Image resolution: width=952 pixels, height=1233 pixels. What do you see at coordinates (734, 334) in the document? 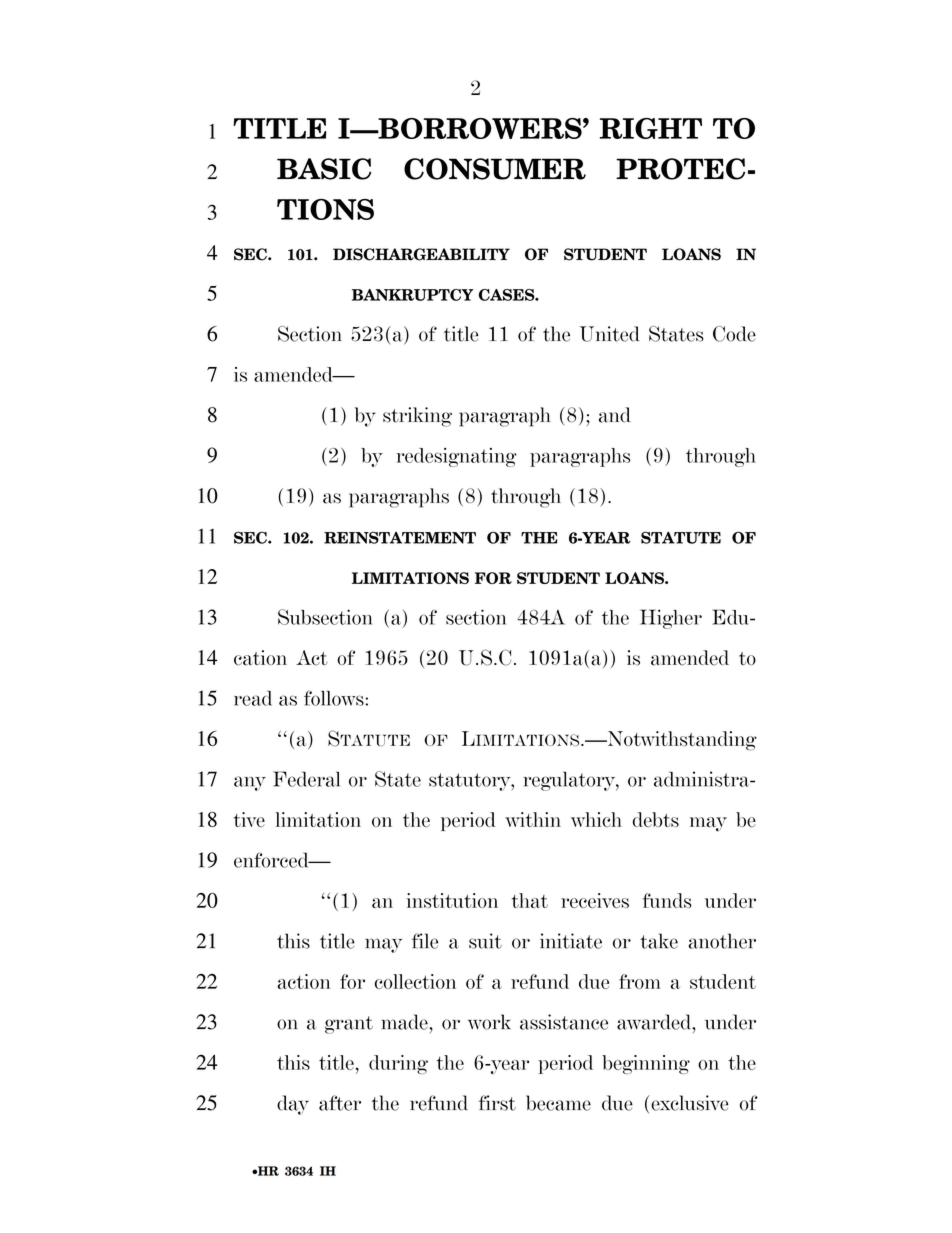
I see `Code` at bounding box center [734, 334].
